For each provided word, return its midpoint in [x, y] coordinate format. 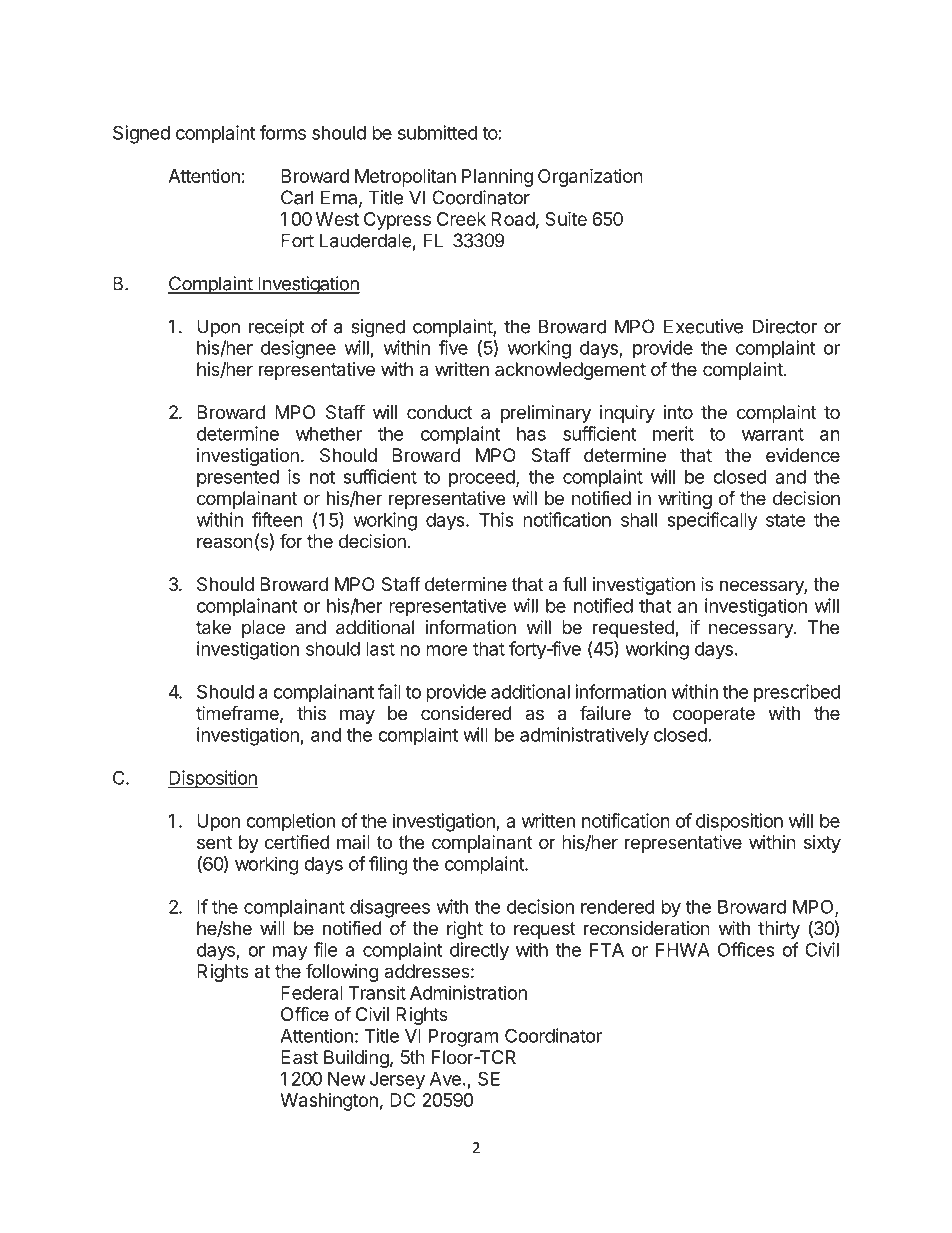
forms [283, 132]
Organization [590, 177]
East [299, 1057]
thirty [779, 930]
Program [463, 1038]
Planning [497, 178]
